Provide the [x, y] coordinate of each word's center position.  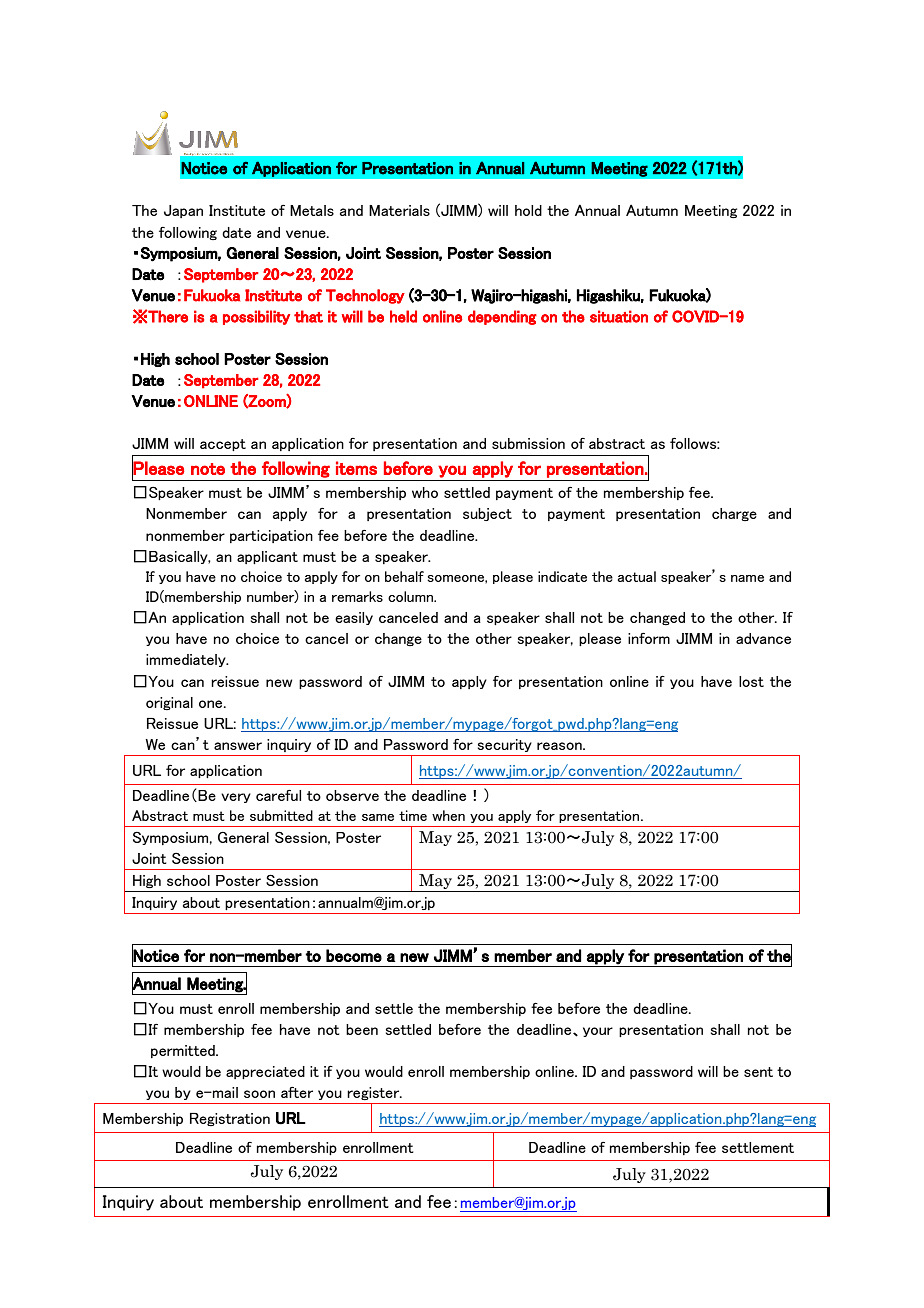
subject [487, 514]
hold [528, 210]
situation [619, 316]
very [236, 798]
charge [734, 514]
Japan [183, 211]
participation [271, 536]
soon [259, 1094]
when [448, 815]
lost [751, 681]
